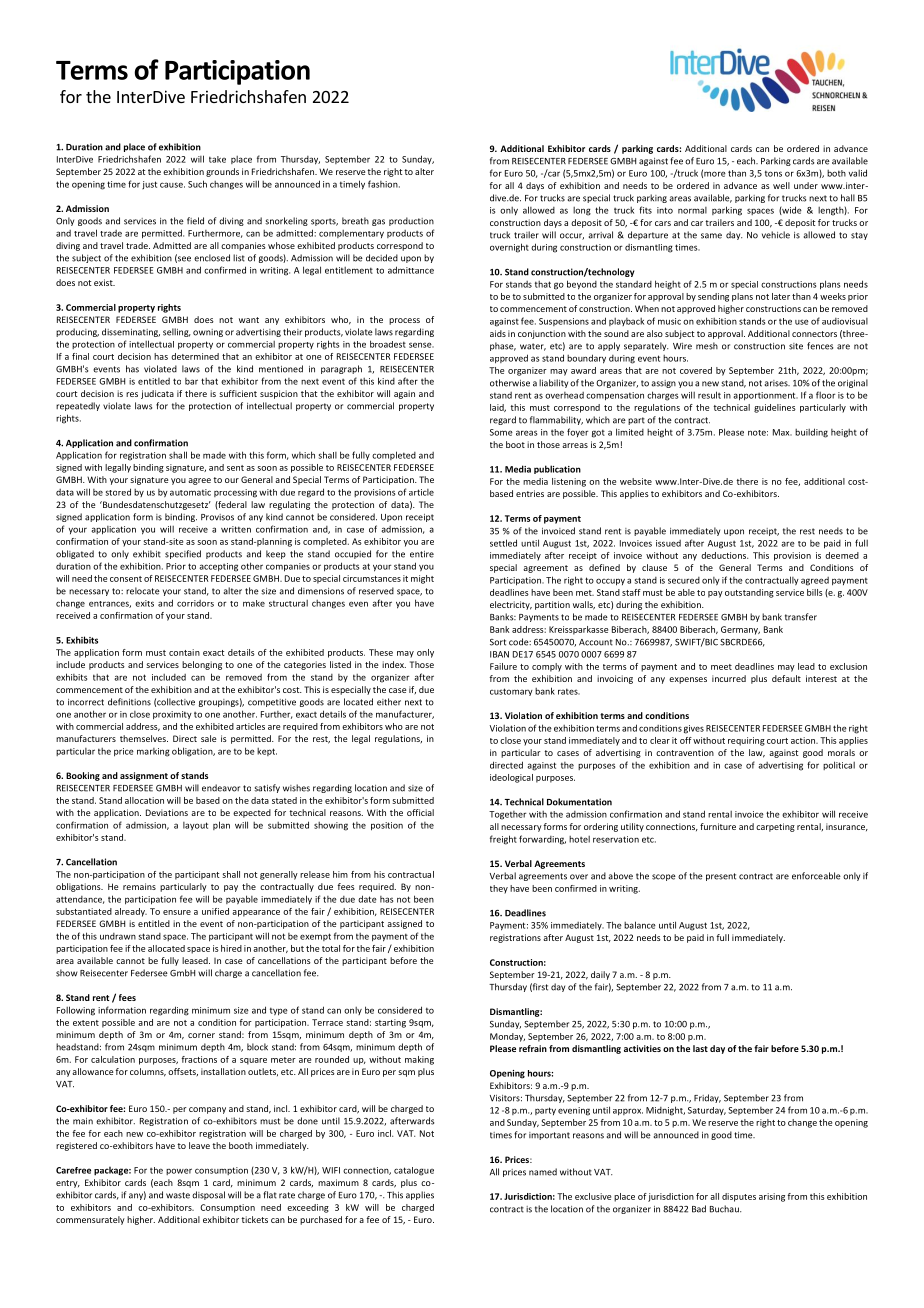 This document has width=924, height=1308. I want to click on well, so click(781, 185).
